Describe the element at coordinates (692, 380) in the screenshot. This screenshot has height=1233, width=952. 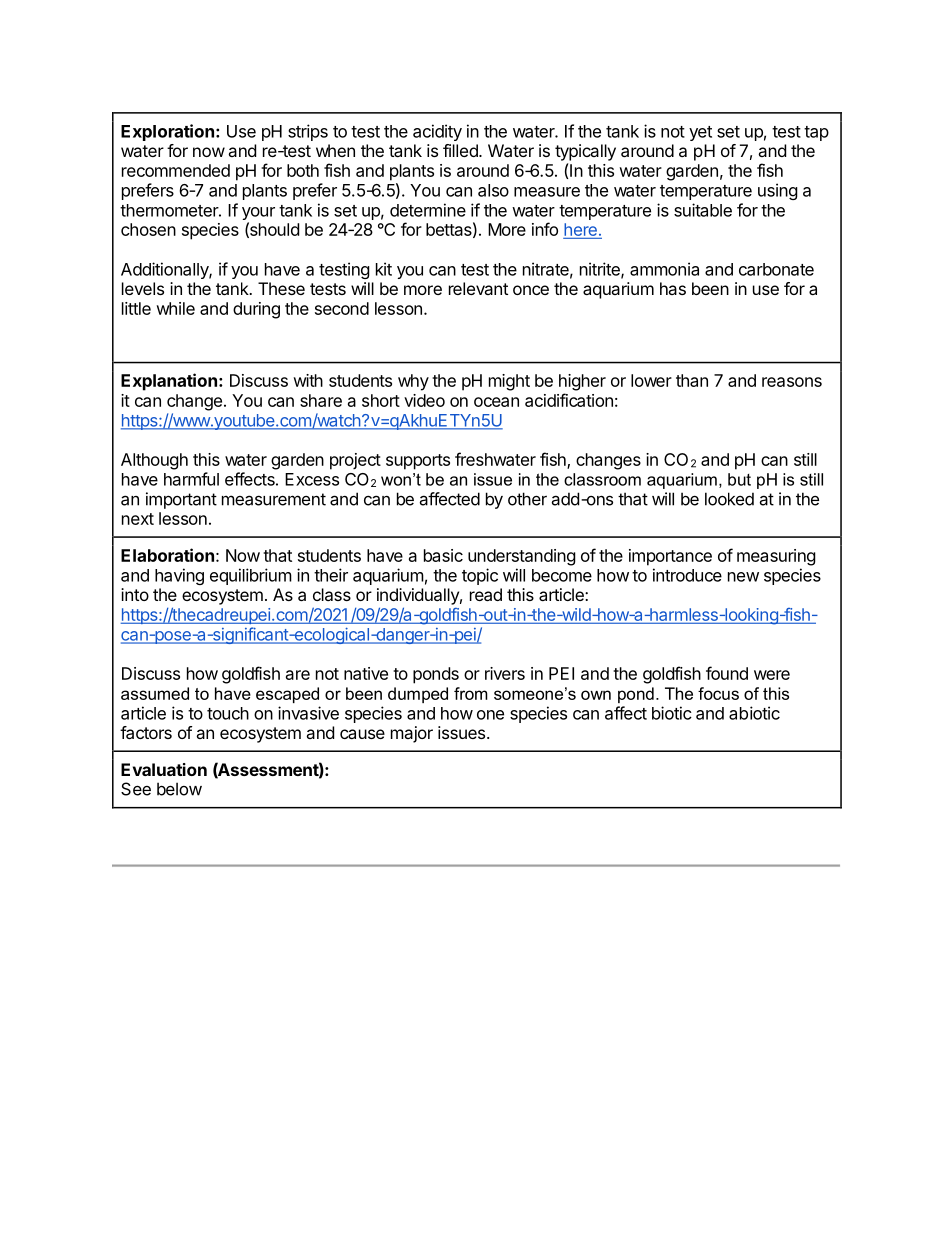
I see `than` at that location.
